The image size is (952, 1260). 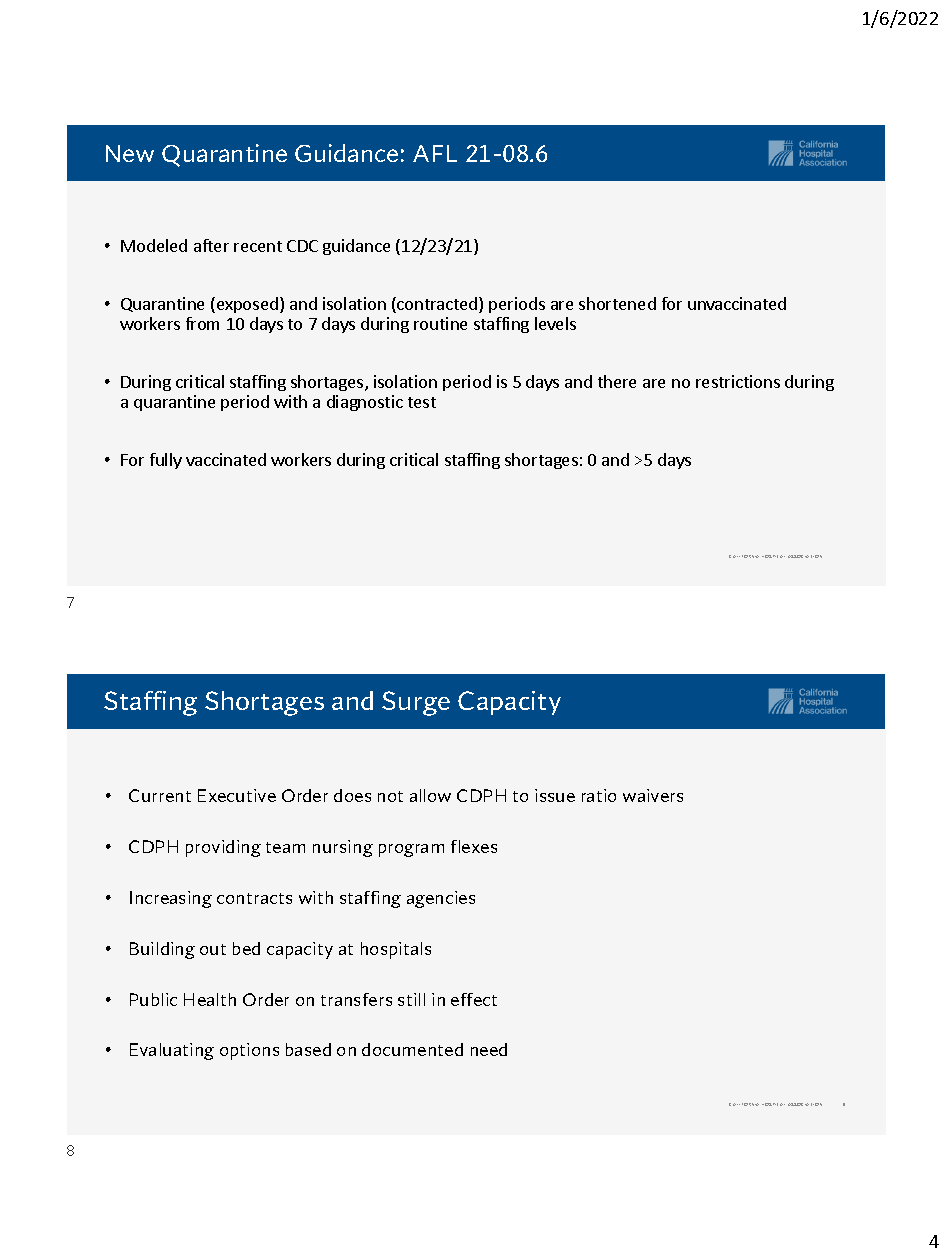 I want to click on restrictions, so click(x=738, y=381).
